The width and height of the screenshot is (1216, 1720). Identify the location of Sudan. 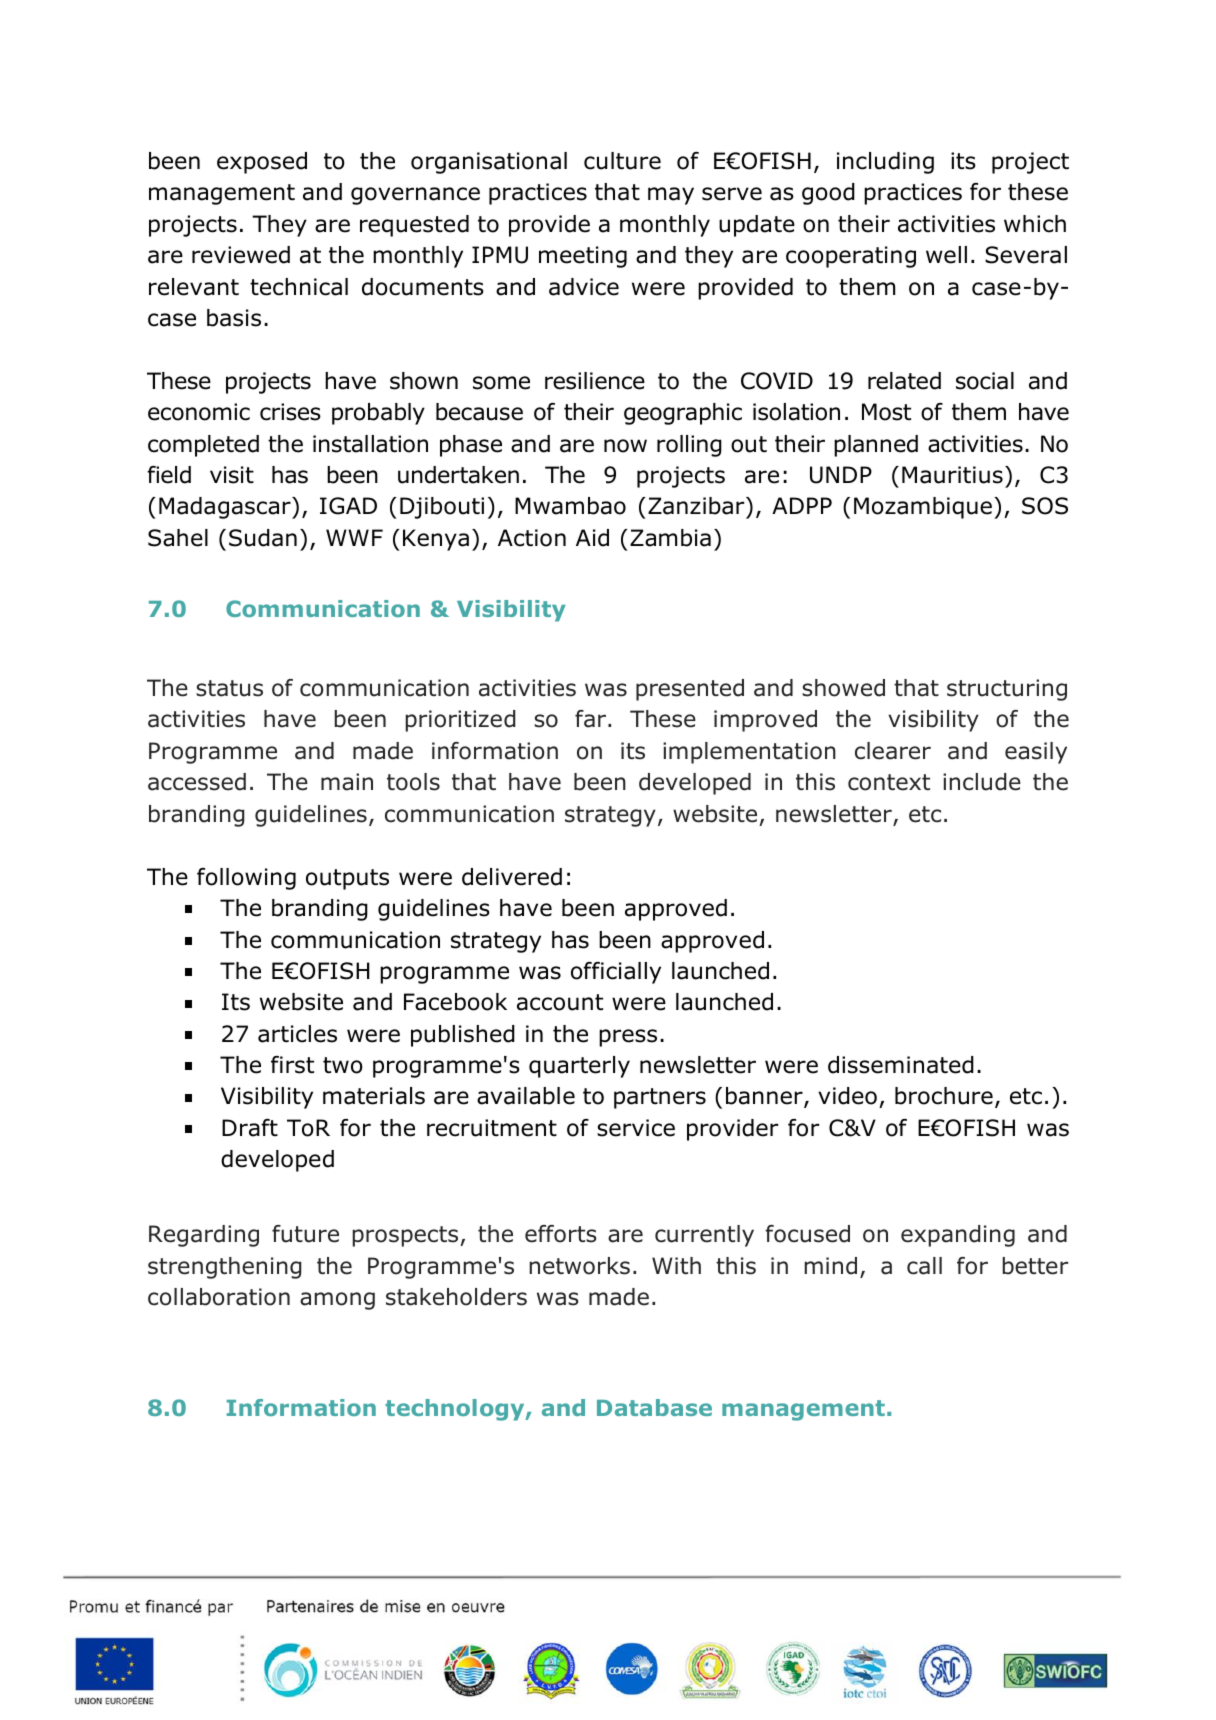
(263, 538).
